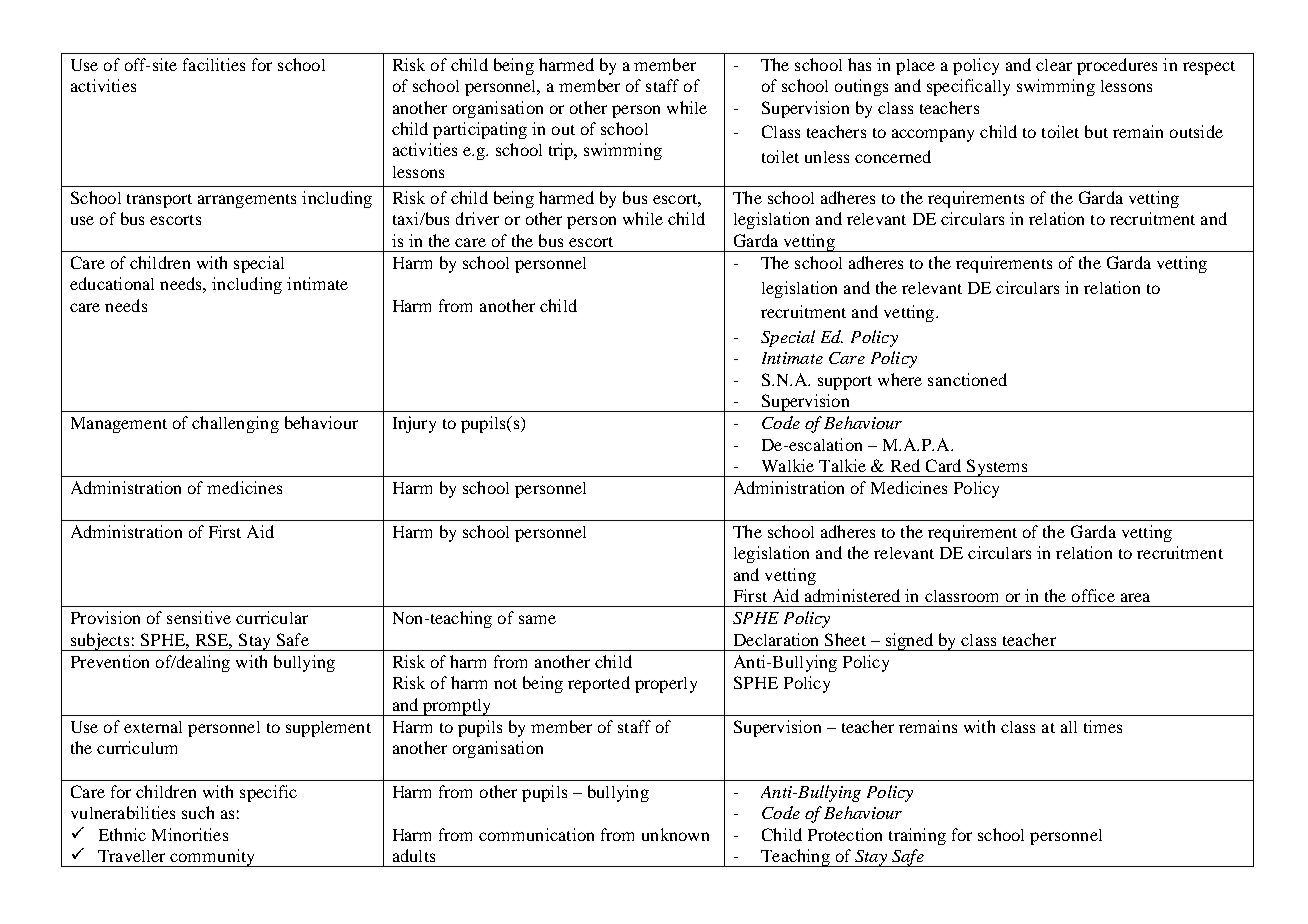  Describe the element at coordinates (562, 151) in the page. I see `trip` at that location.
